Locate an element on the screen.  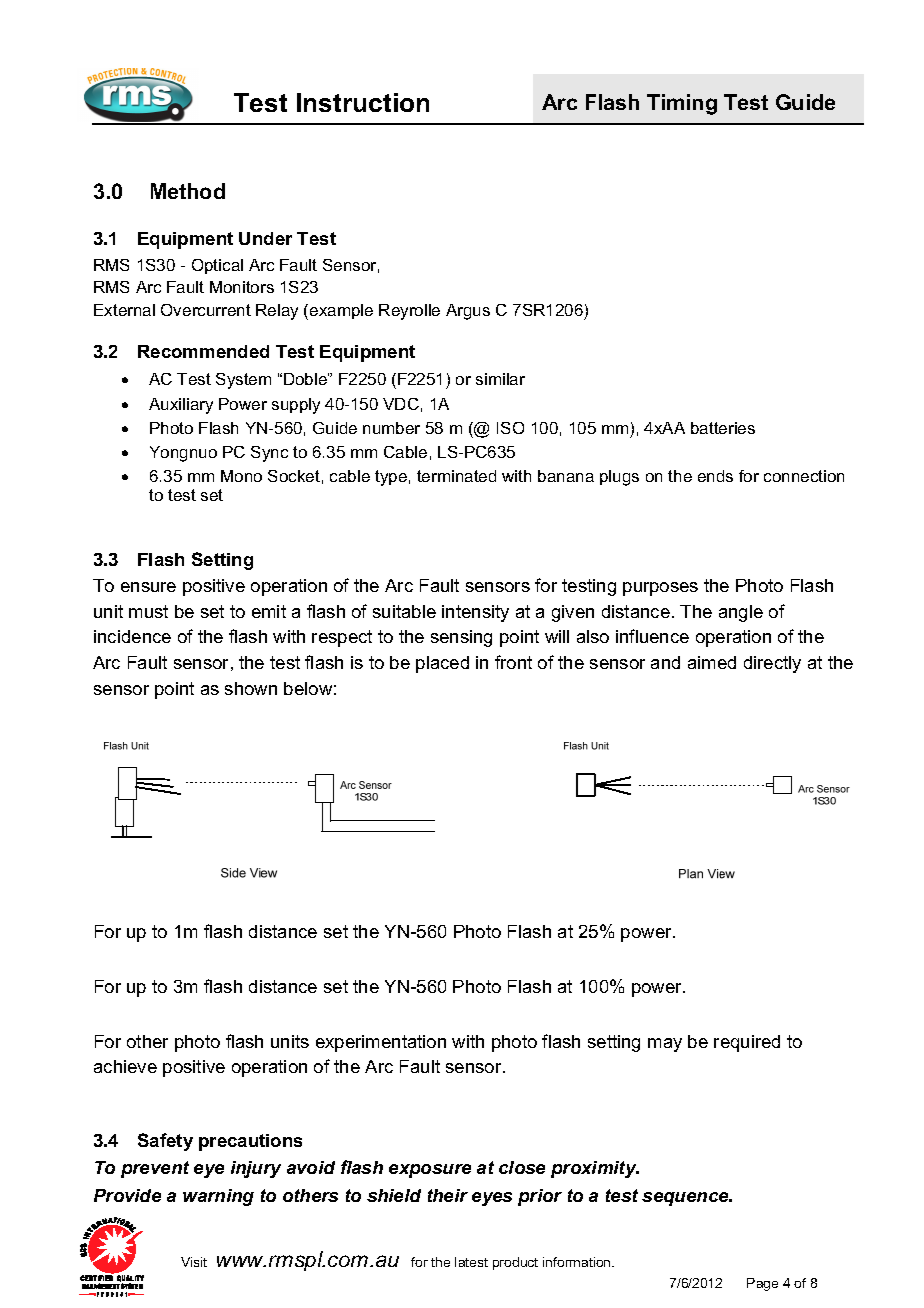
product is located at coordinates (515, 1263).
